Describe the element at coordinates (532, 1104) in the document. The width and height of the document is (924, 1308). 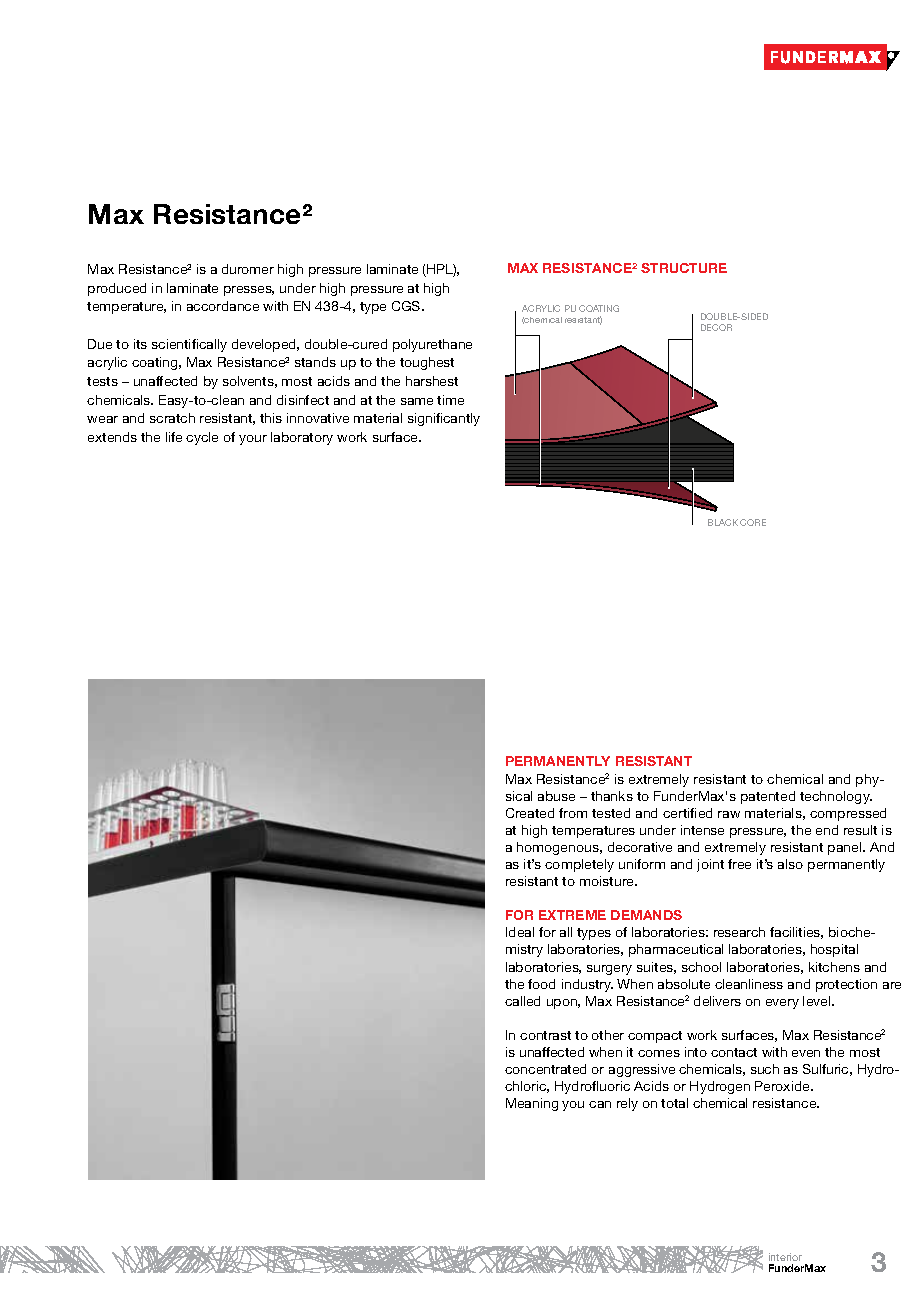
I see `Meaning` at that location.
